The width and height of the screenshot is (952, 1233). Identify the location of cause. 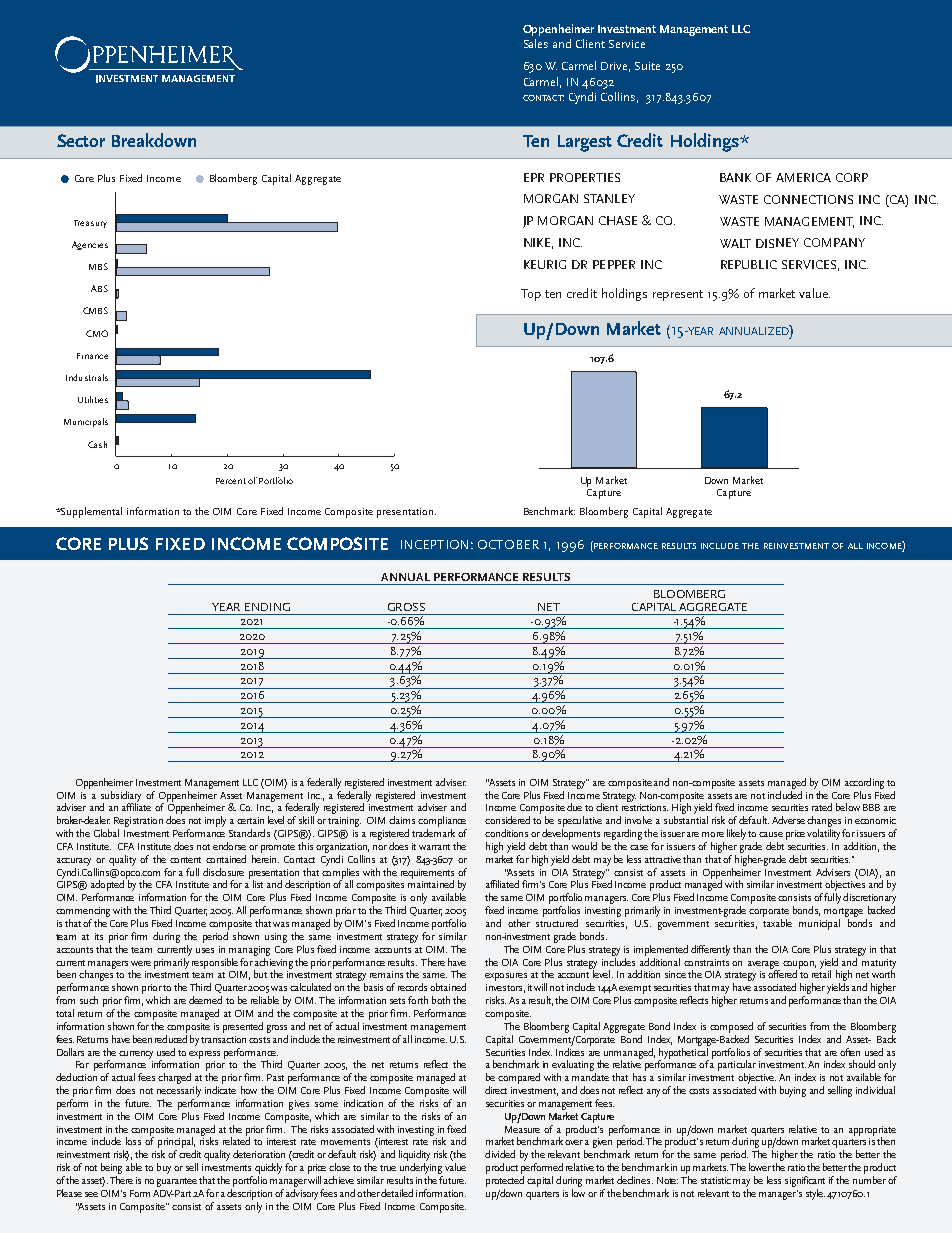
(771, 834).
